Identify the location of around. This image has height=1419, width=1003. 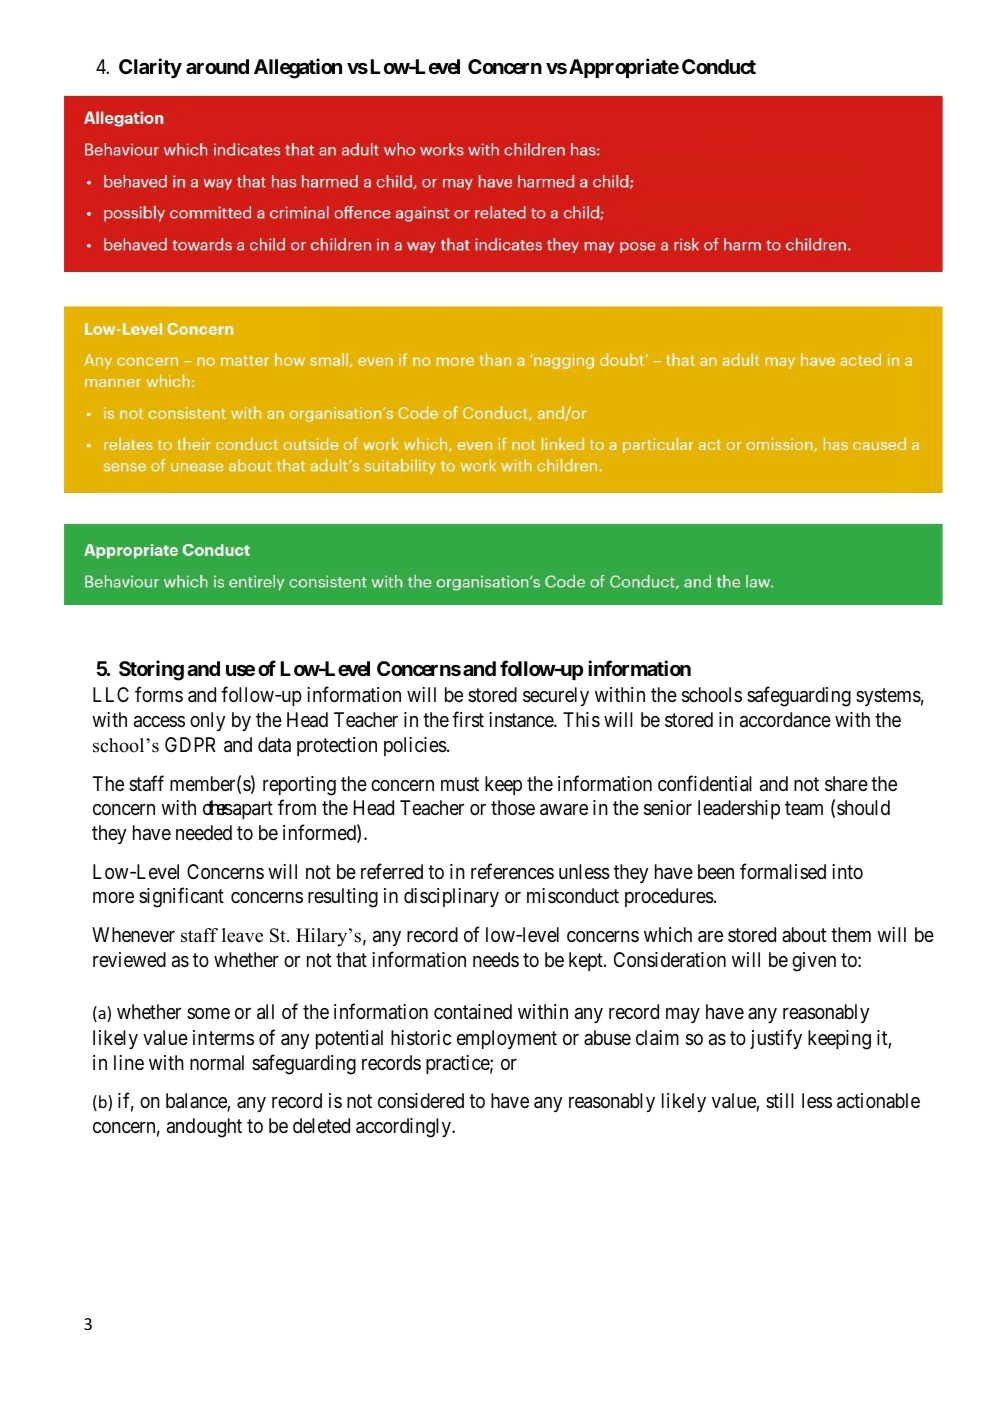
(217, 66).
